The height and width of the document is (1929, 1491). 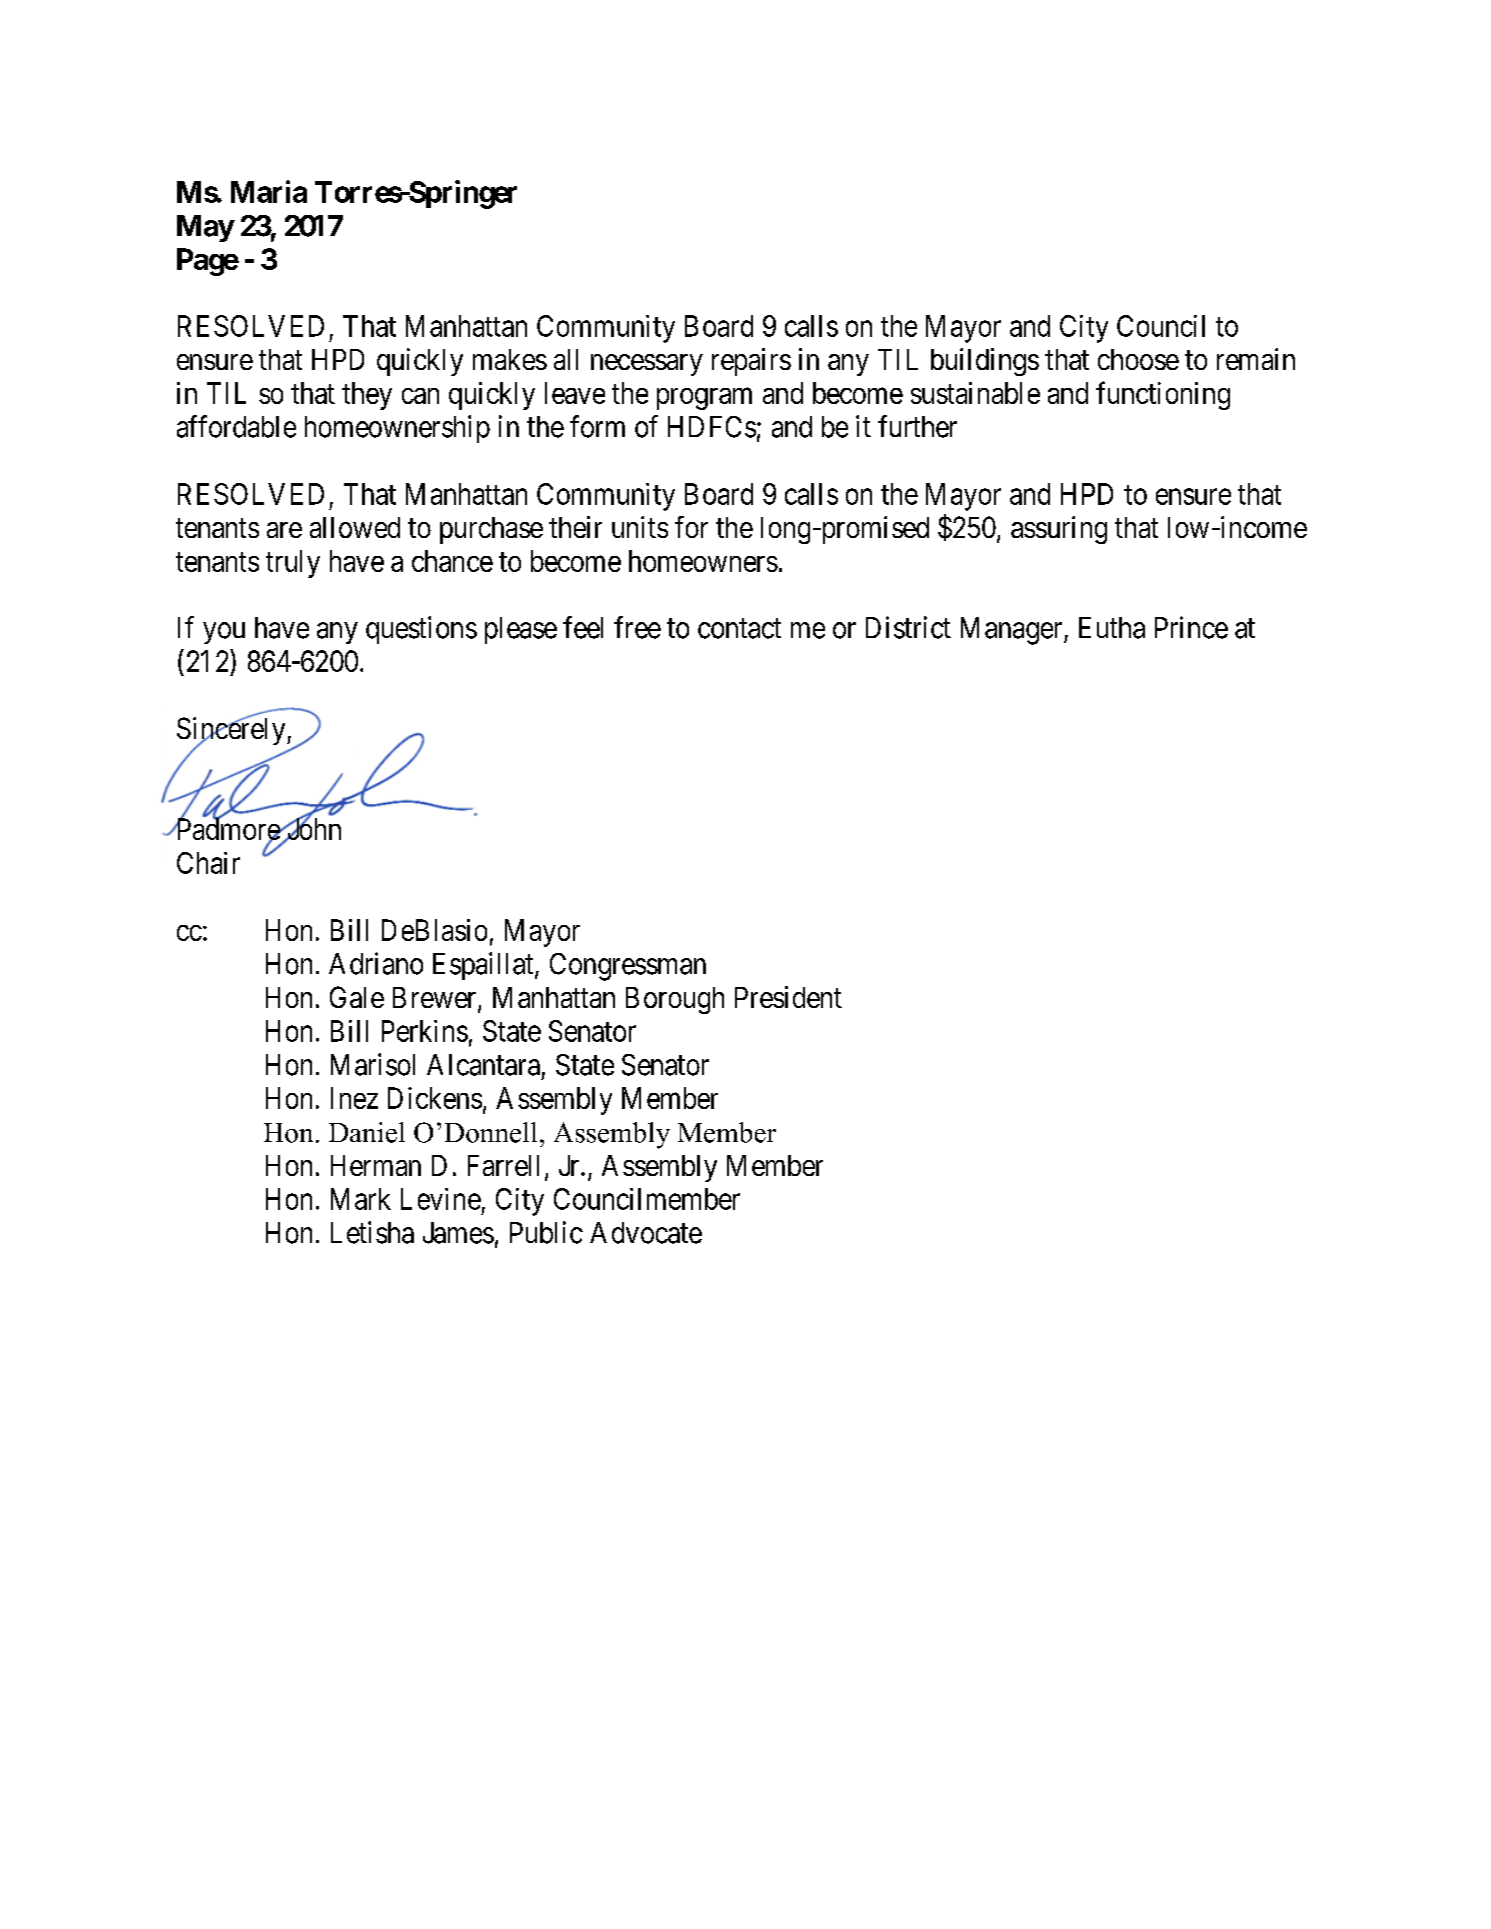 What do you see at coordinates (361, 1199) in the document?
I see `Mark` at bounding box center [361, 1199].
